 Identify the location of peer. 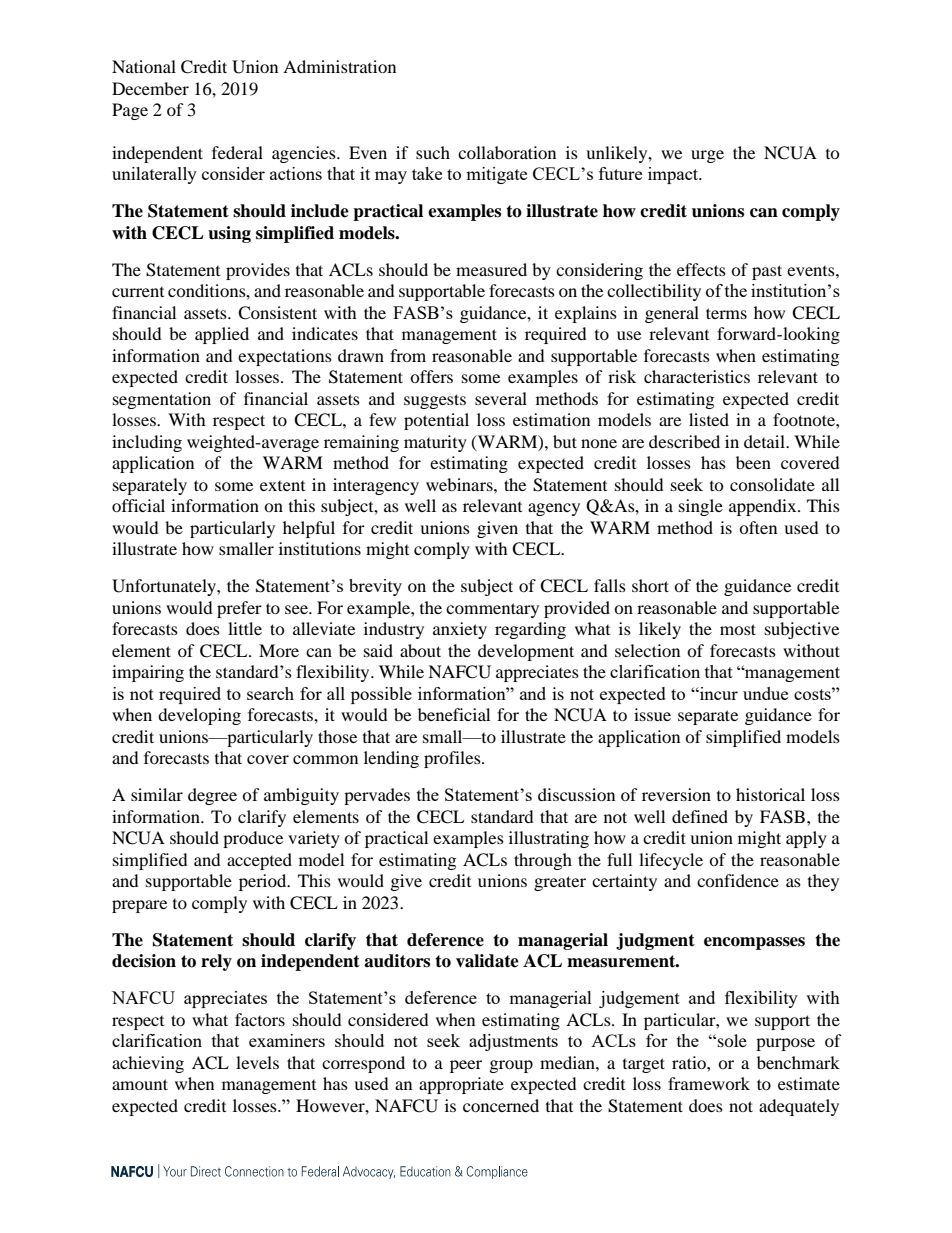
(466, 1066).
